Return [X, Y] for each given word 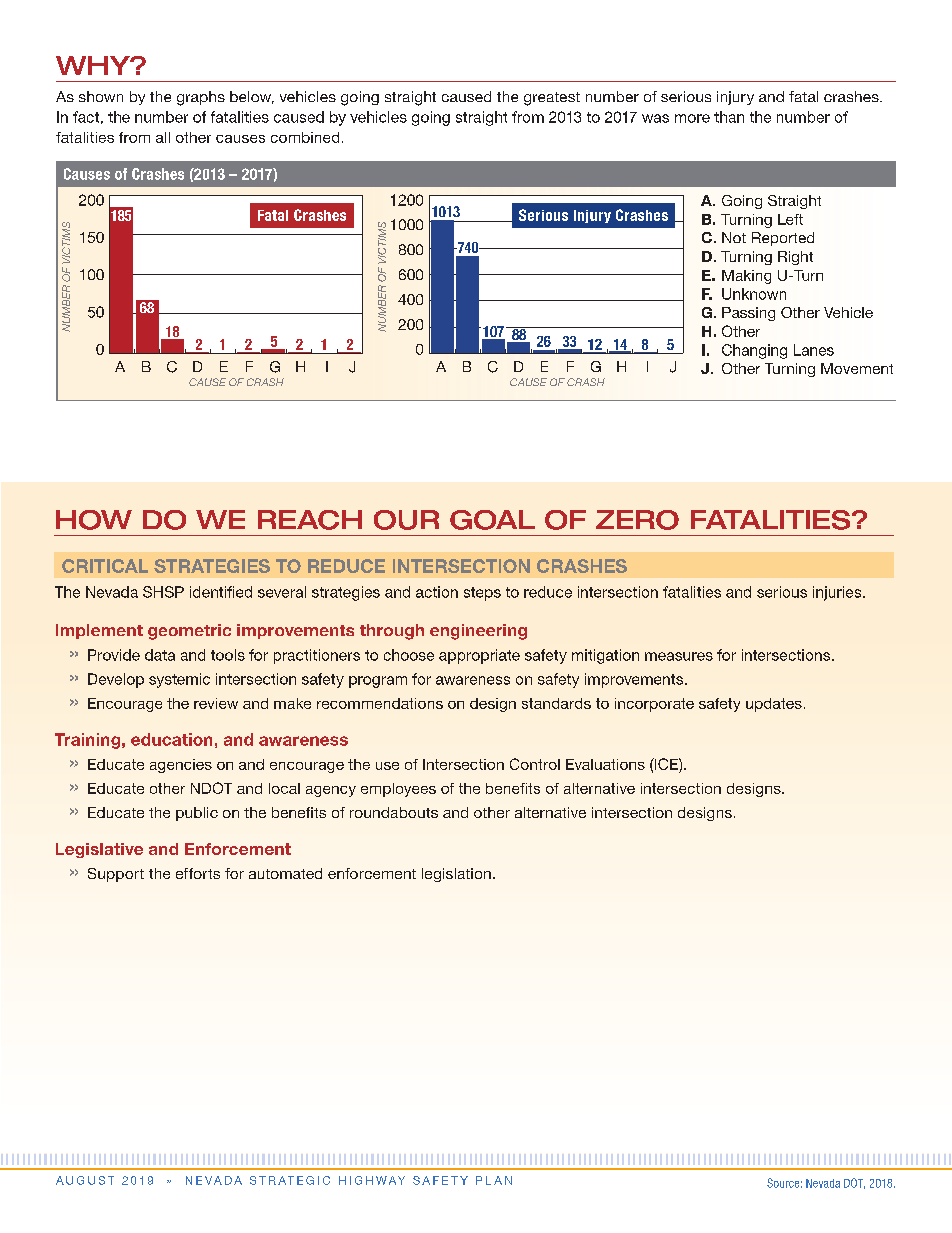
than [729, 117]
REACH [310, 520]
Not [734, 237]
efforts [198, 873]
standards [556, 703]
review [216, 703]
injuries [838, 593]
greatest [552, 99]
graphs [201, 98]
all [163, 137]
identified [221, 592]
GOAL [492, 520]
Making [746, 277]
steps [482, 594]
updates [774, 705]
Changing [754, 351]
